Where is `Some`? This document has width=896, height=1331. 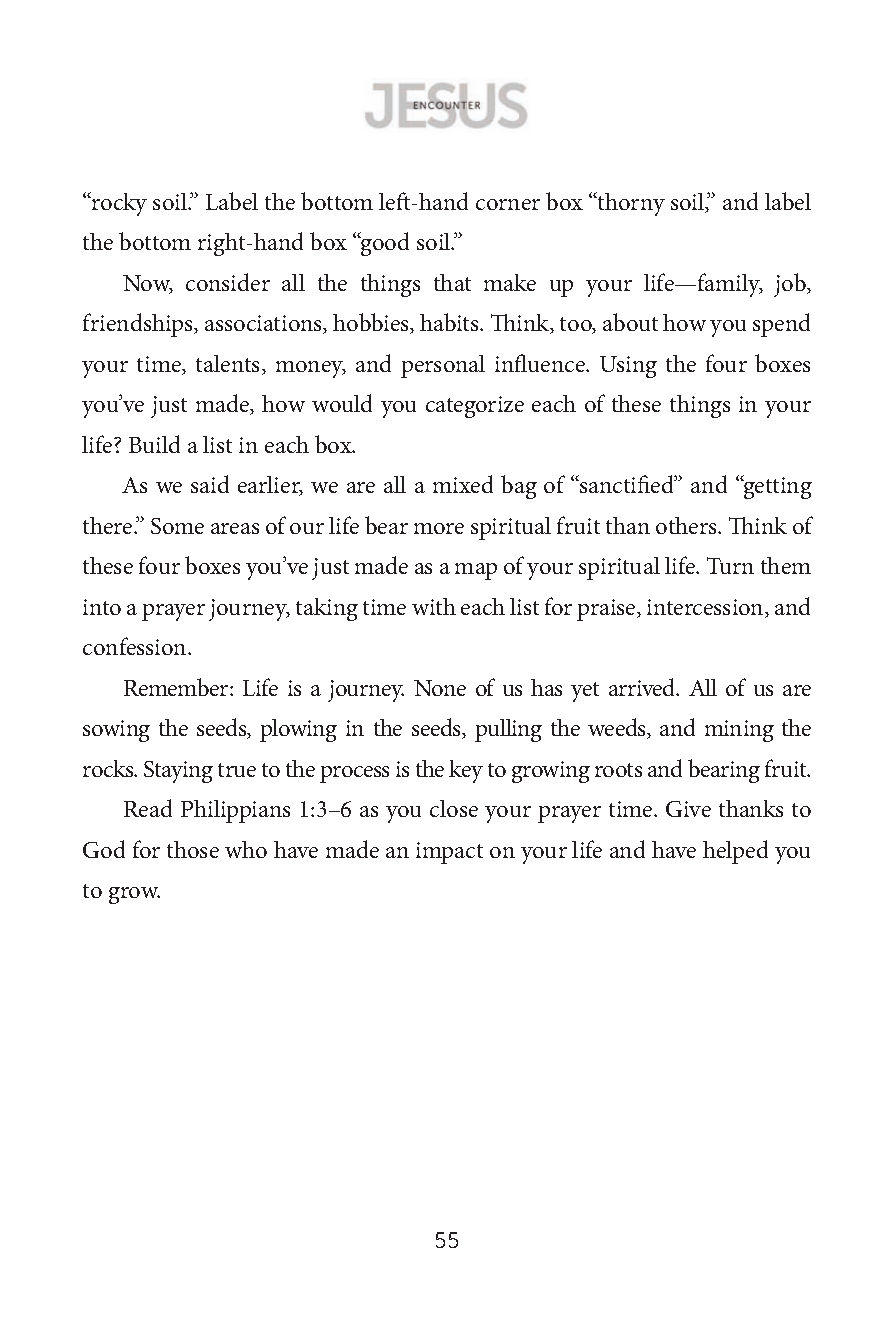
Some is located at coordinates (177, 526).
